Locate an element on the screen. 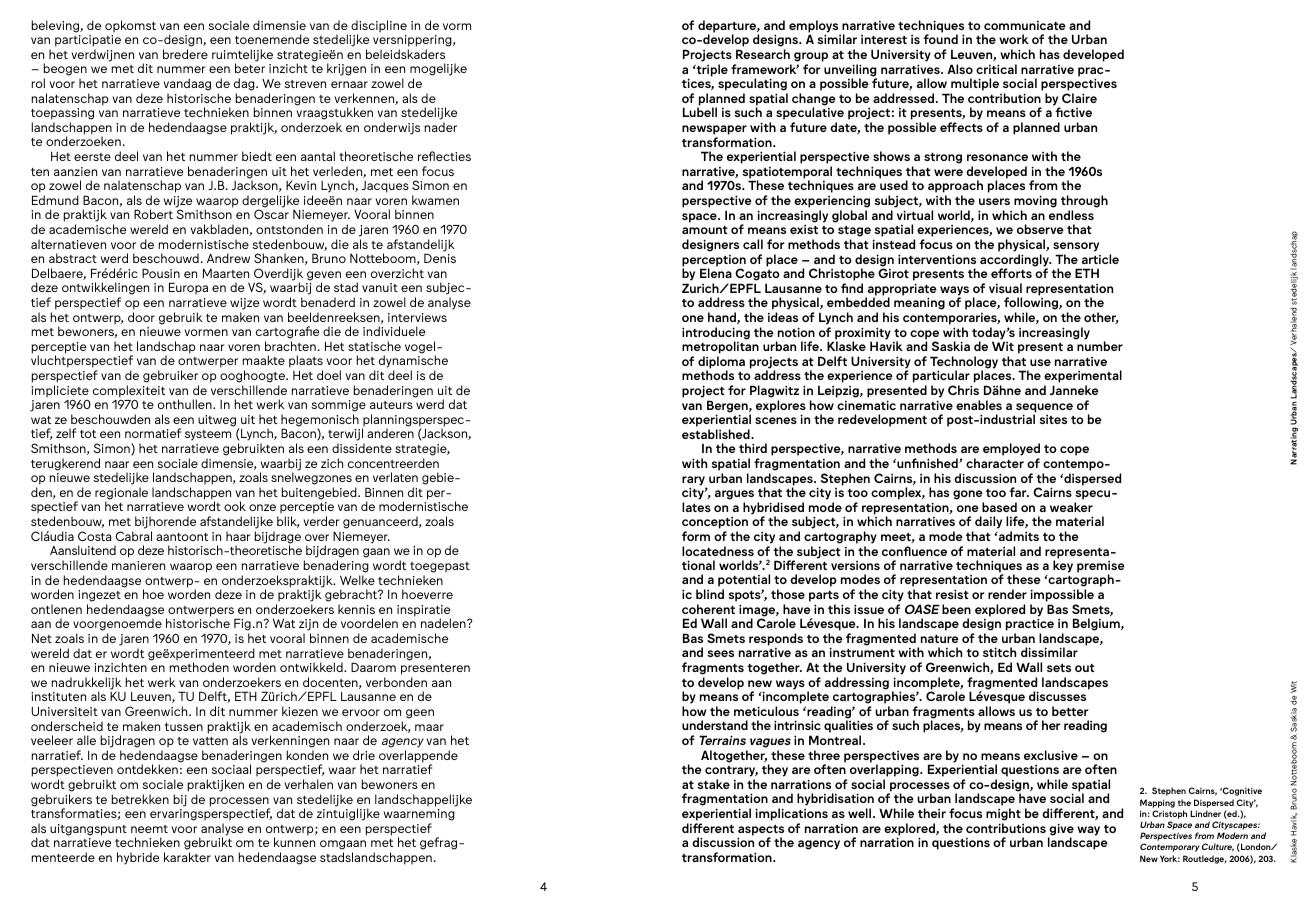 Image resolution: width=1310 pixels, height=924 pixels. established is located at coordinates (717, 434).
